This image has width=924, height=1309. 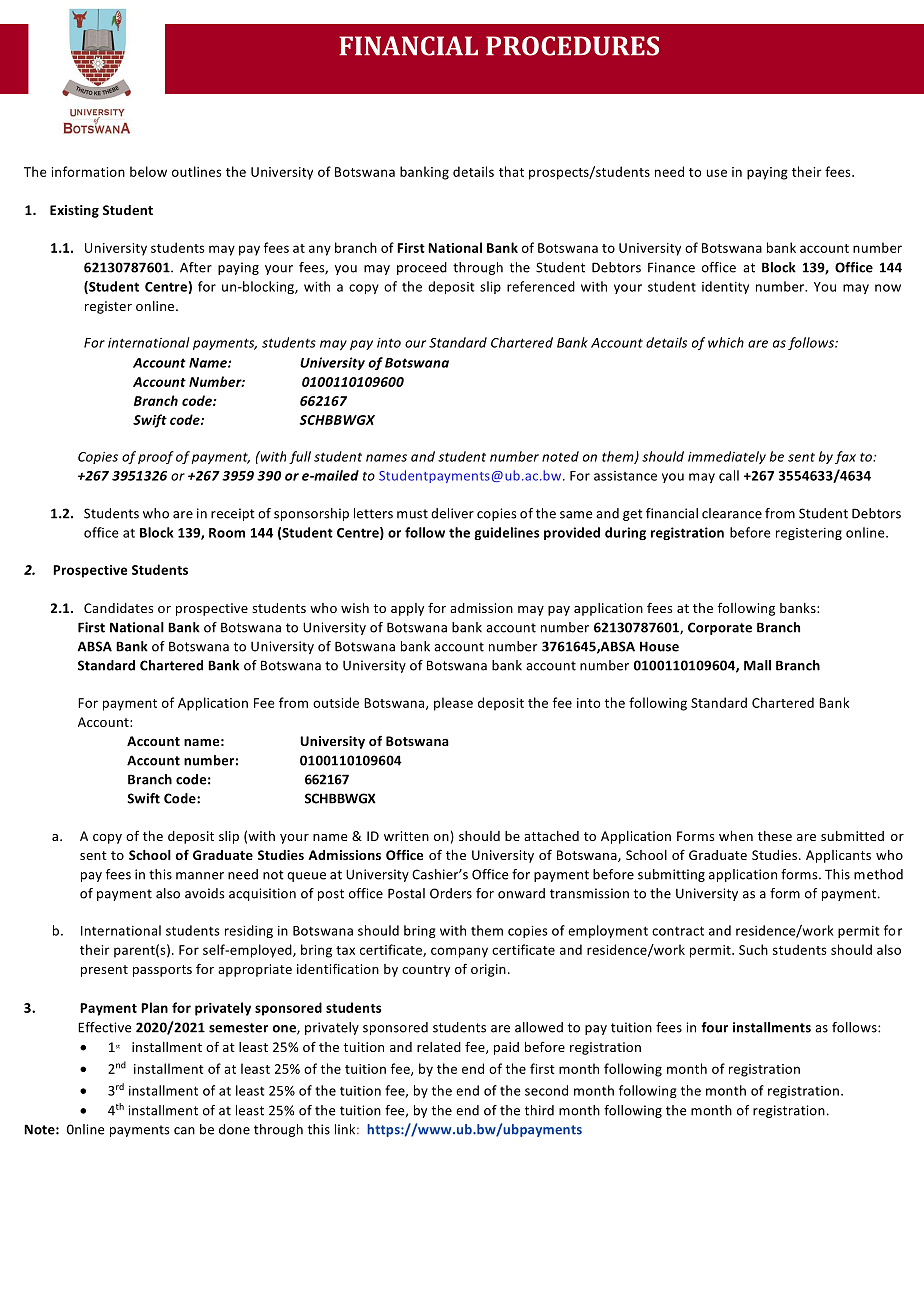 What do you see at coordinates (511, 171) in the image?
I see `that` at bounding box center [511, 171].
